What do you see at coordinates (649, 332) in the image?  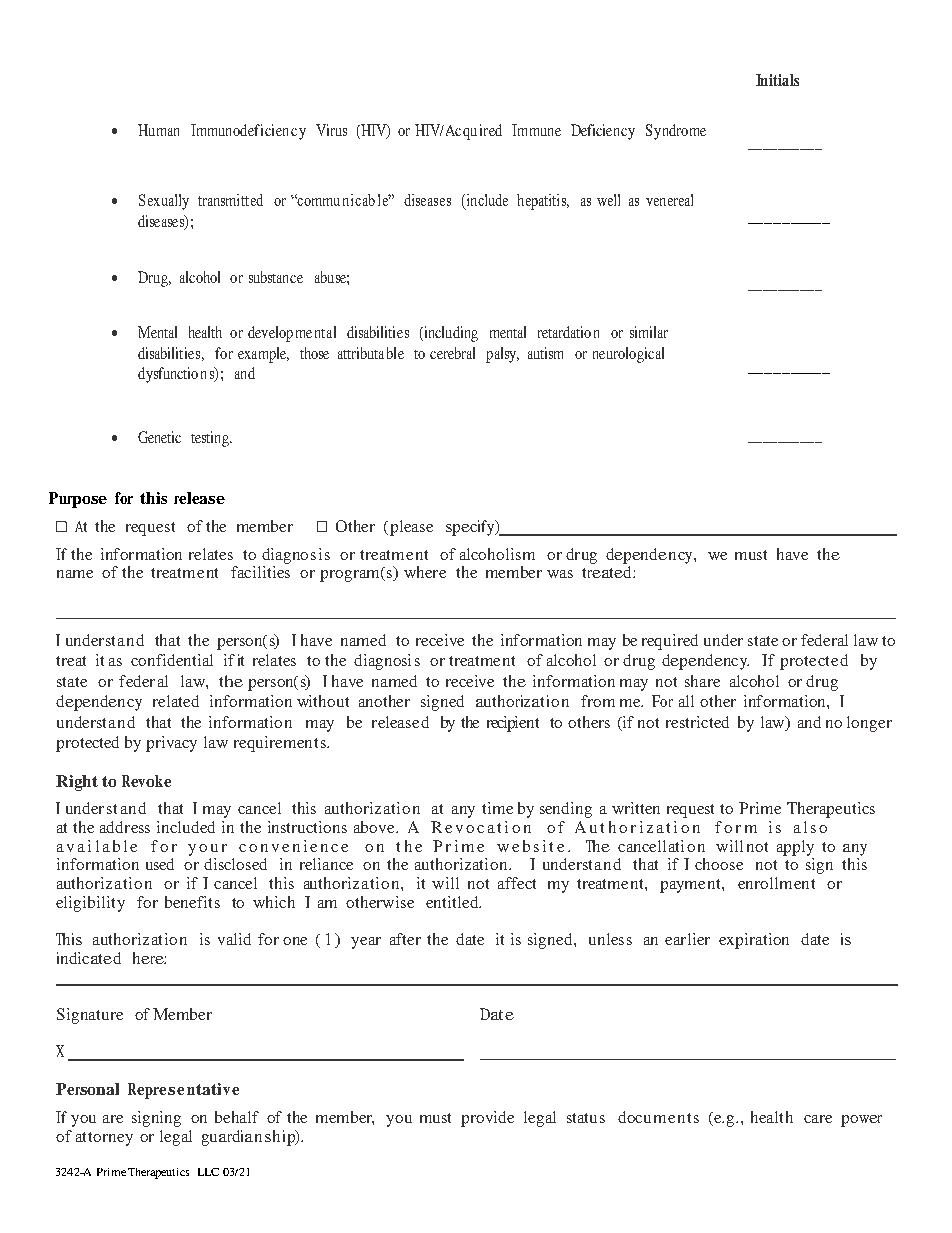 I see `similar` at bounding box center [649, 332].
